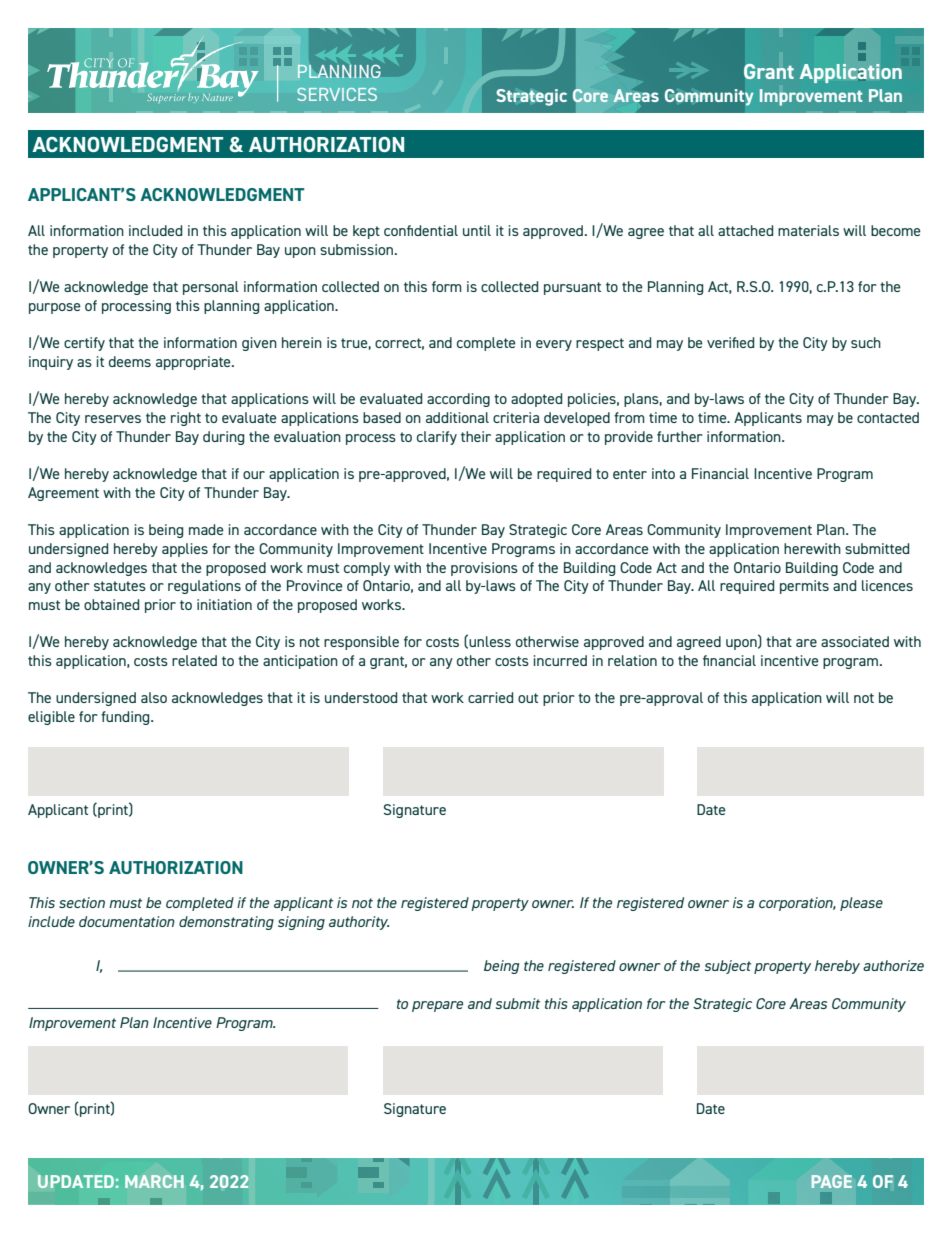 The height and width of the screenshot is (1233, 952). I want to click on carried, so click(490, 697).
